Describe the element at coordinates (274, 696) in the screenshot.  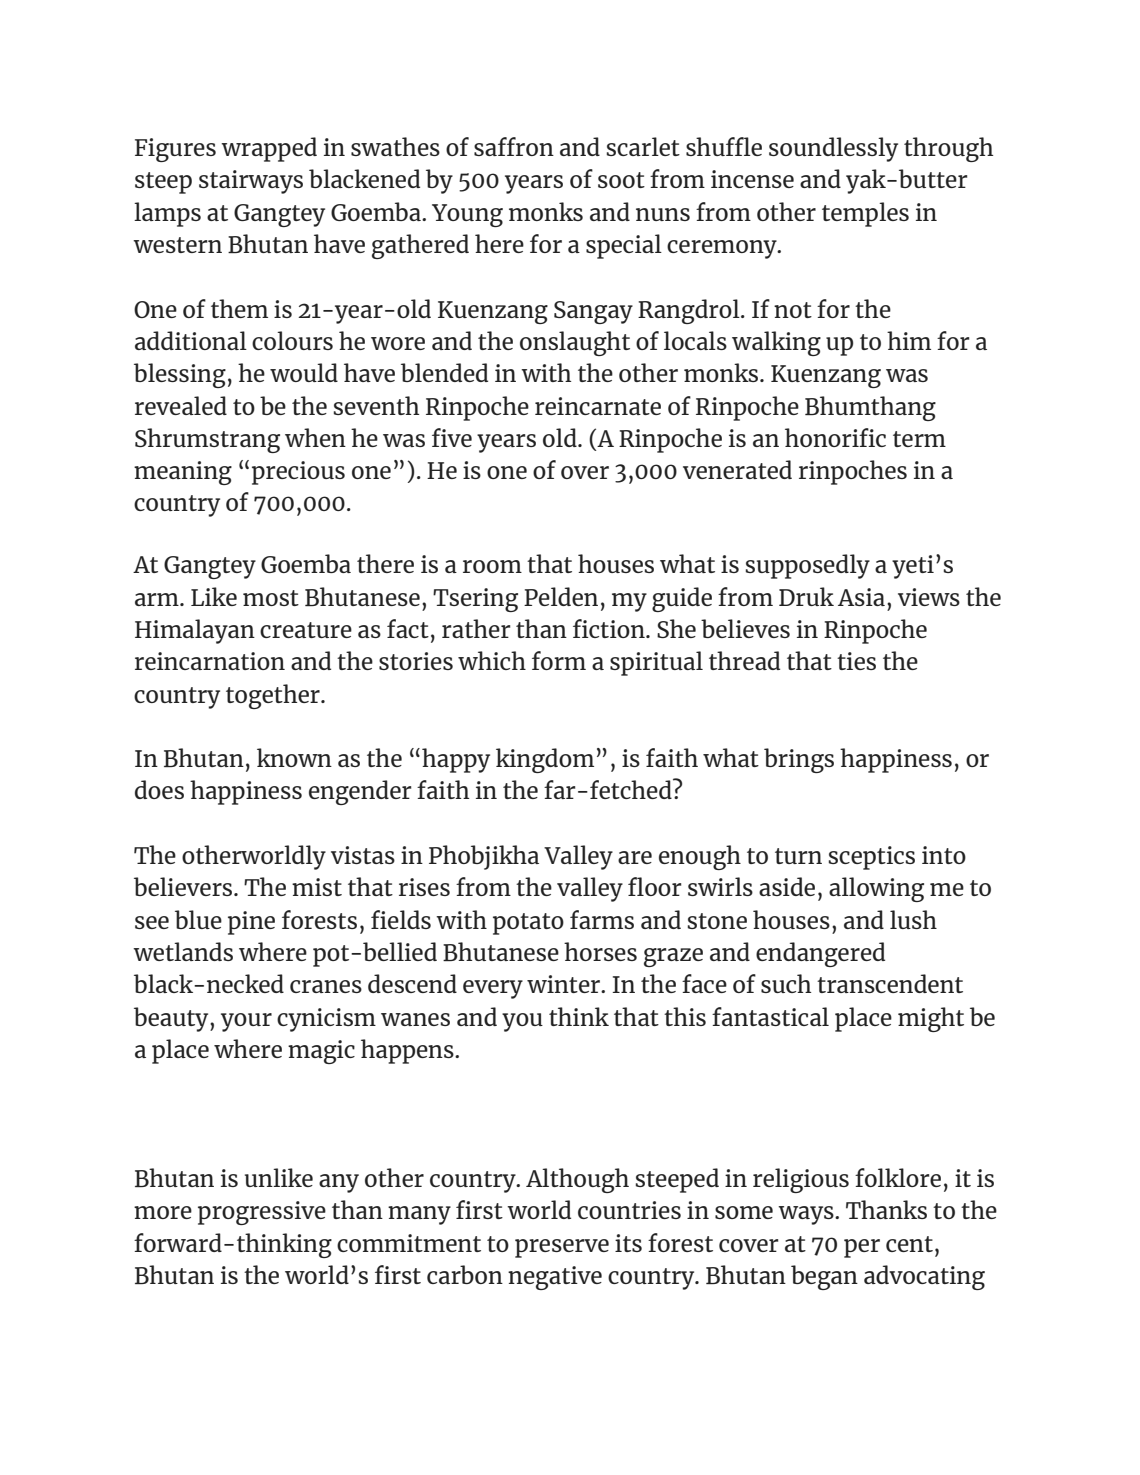
I see `together` at that location.
